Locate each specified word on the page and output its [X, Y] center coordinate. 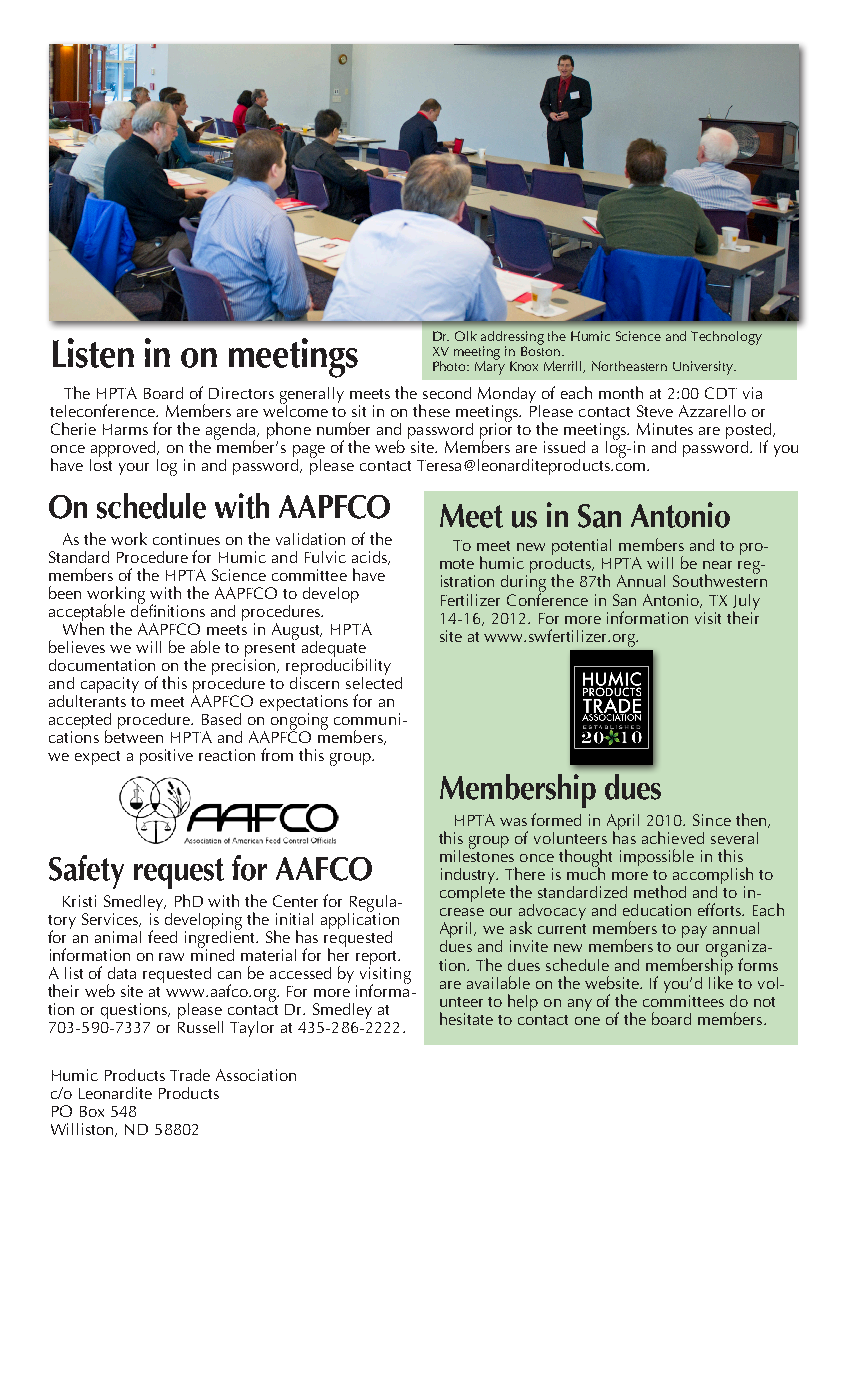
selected [374, 681]
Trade [190, 1075]
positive [166, 757]
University [704, 368]
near [717, 565]
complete [472, 892]
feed [162, 936]
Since [712, 820]
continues [186, 539]
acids [370, 558]
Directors [241, 393]
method [660, 891]
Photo [451, 366]
